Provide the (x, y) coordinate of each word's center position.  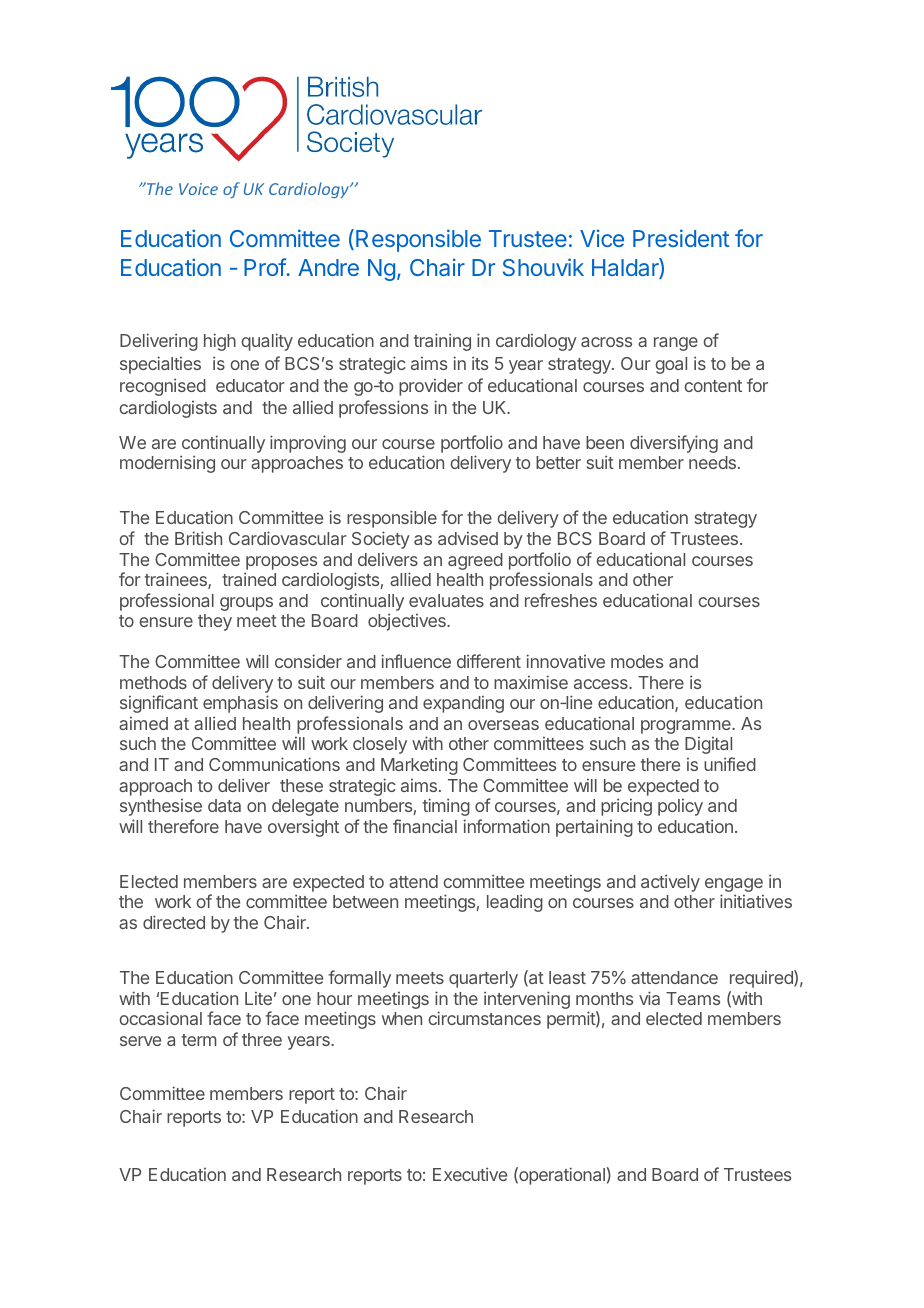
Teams (693, 998)
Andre (328, 267)
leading (515, 903)
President (681, 238)
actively (670, 883)
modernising (167, 464)
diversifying (674, 444)
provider (431, 387)
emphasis (240, 704)
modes (637, 661)
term (199, 1040)
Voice (198, 189)
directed (174, 922)
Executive (470, 1174)
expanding (463, 704)
